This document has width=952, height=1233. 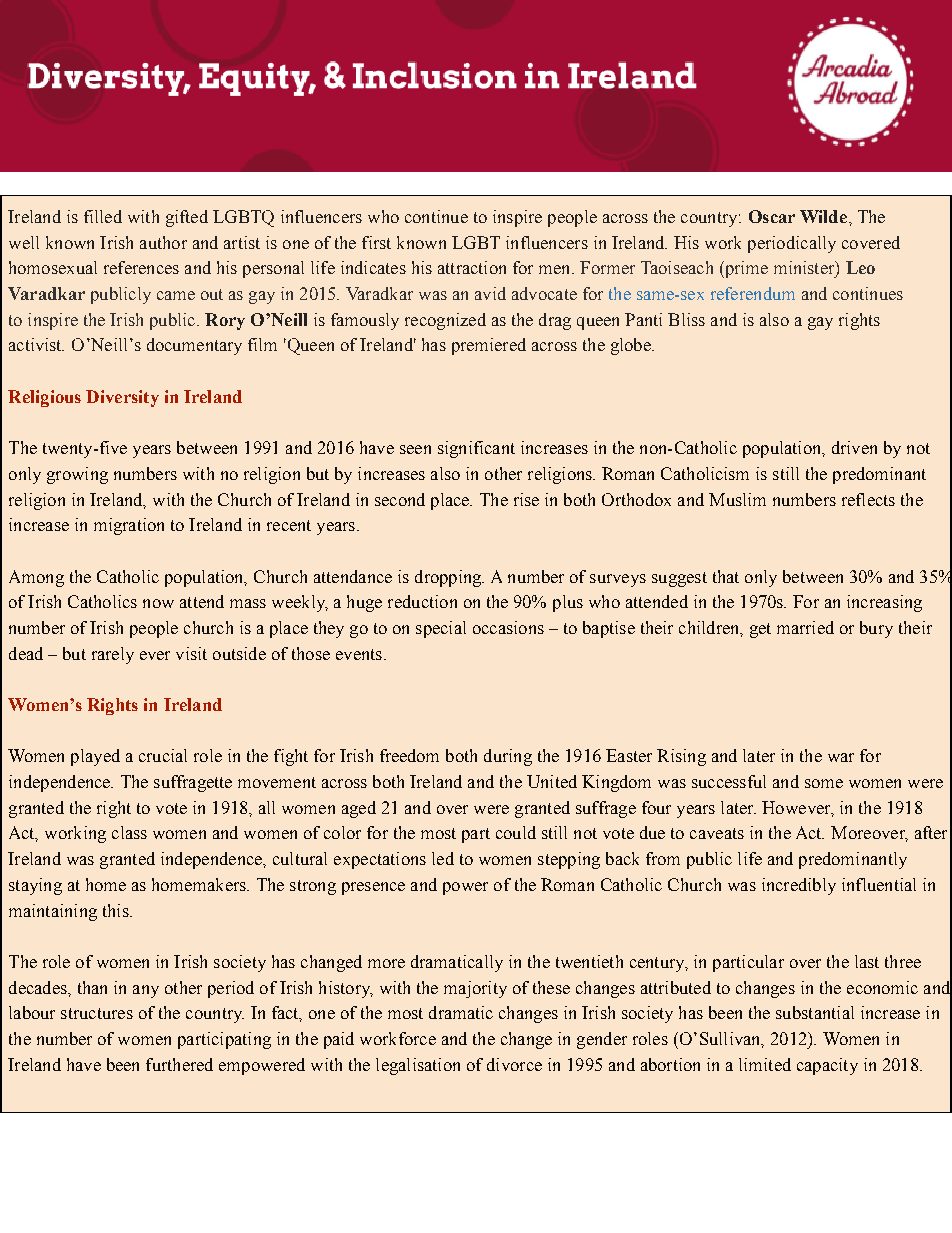 I want to click on author, so click(x=163, y=242).
